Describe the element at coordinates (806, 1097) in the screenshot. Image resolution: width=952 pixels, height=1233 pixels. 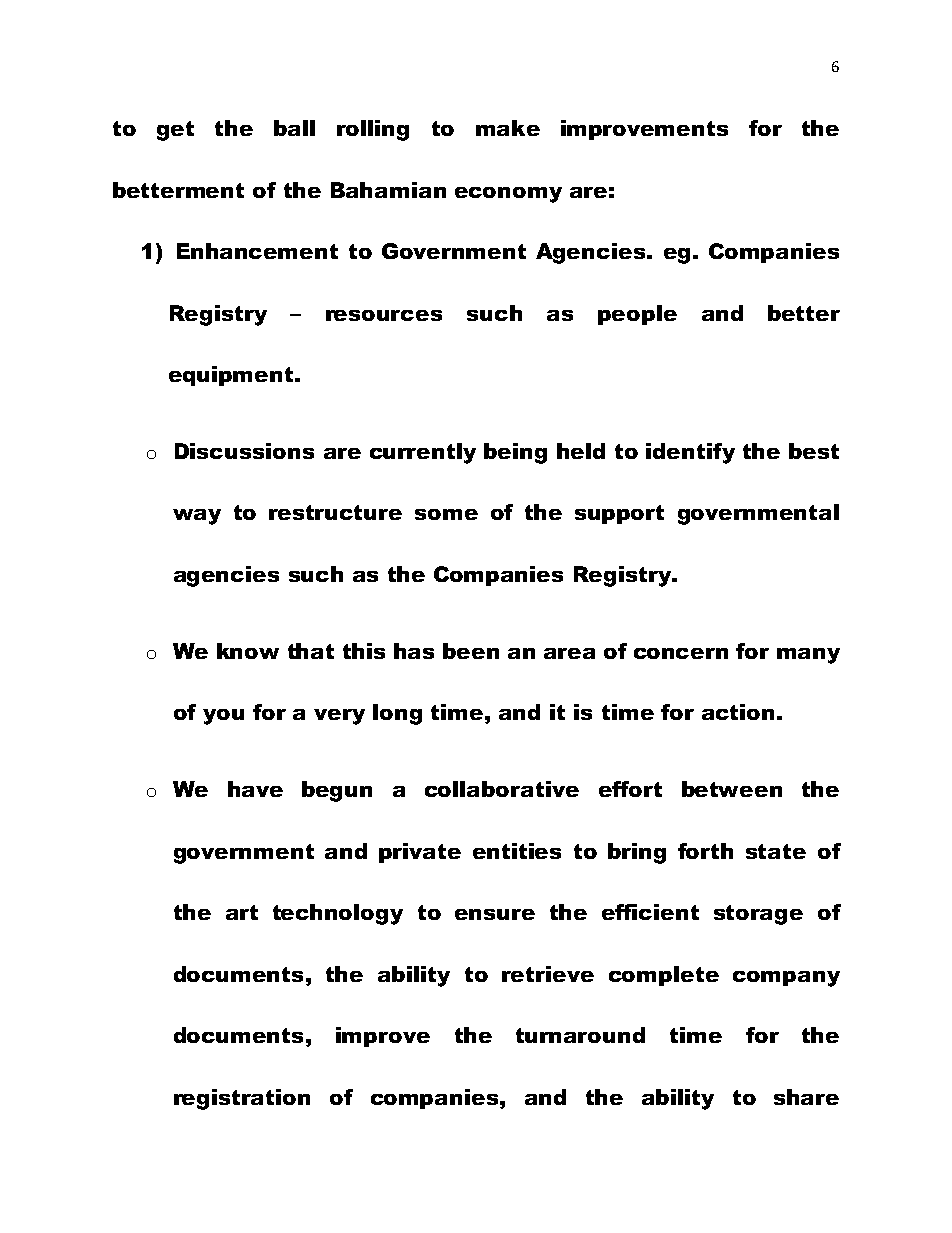
I see `share` at that location.
